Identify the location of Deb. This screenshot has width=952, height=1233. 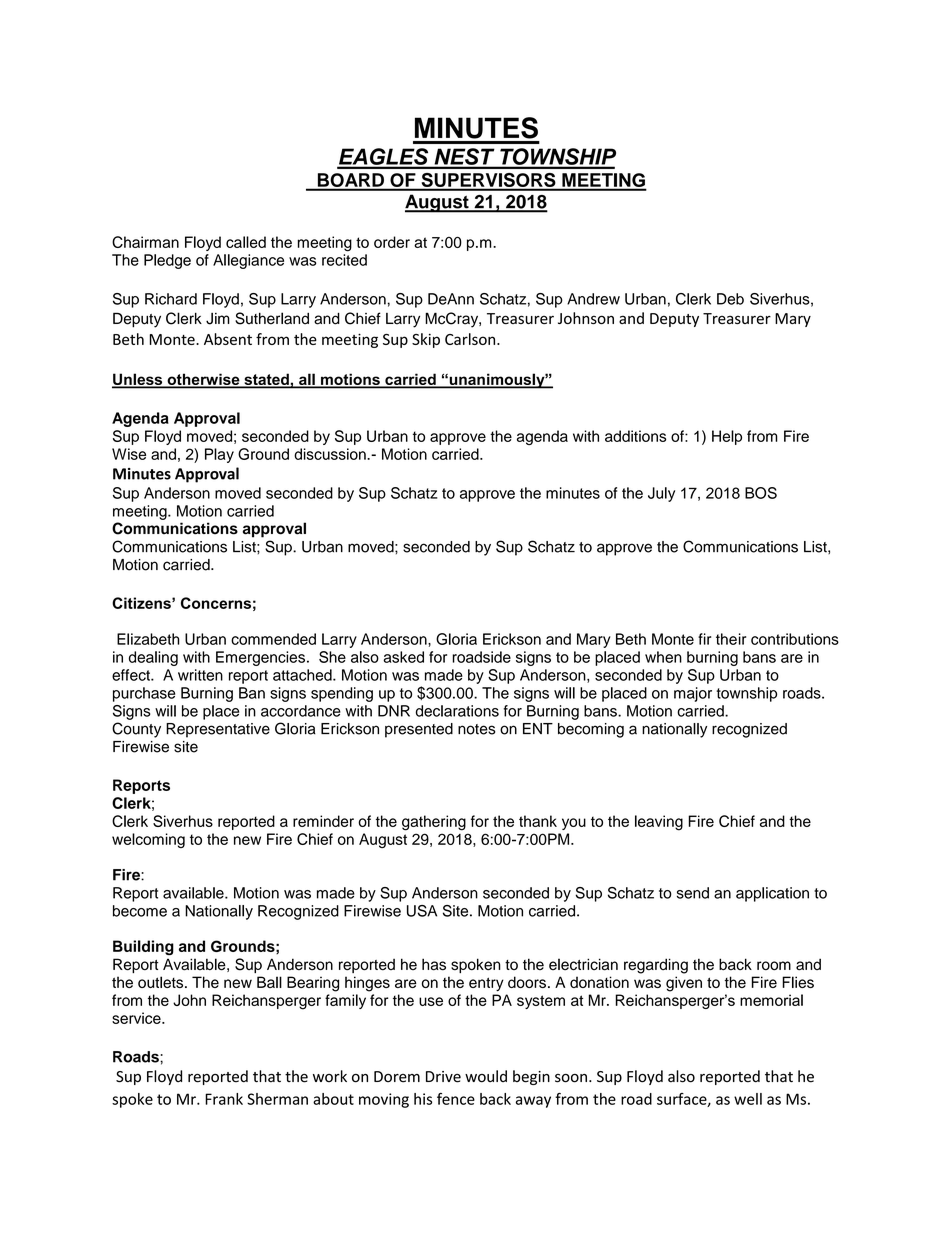
(730, 299).
